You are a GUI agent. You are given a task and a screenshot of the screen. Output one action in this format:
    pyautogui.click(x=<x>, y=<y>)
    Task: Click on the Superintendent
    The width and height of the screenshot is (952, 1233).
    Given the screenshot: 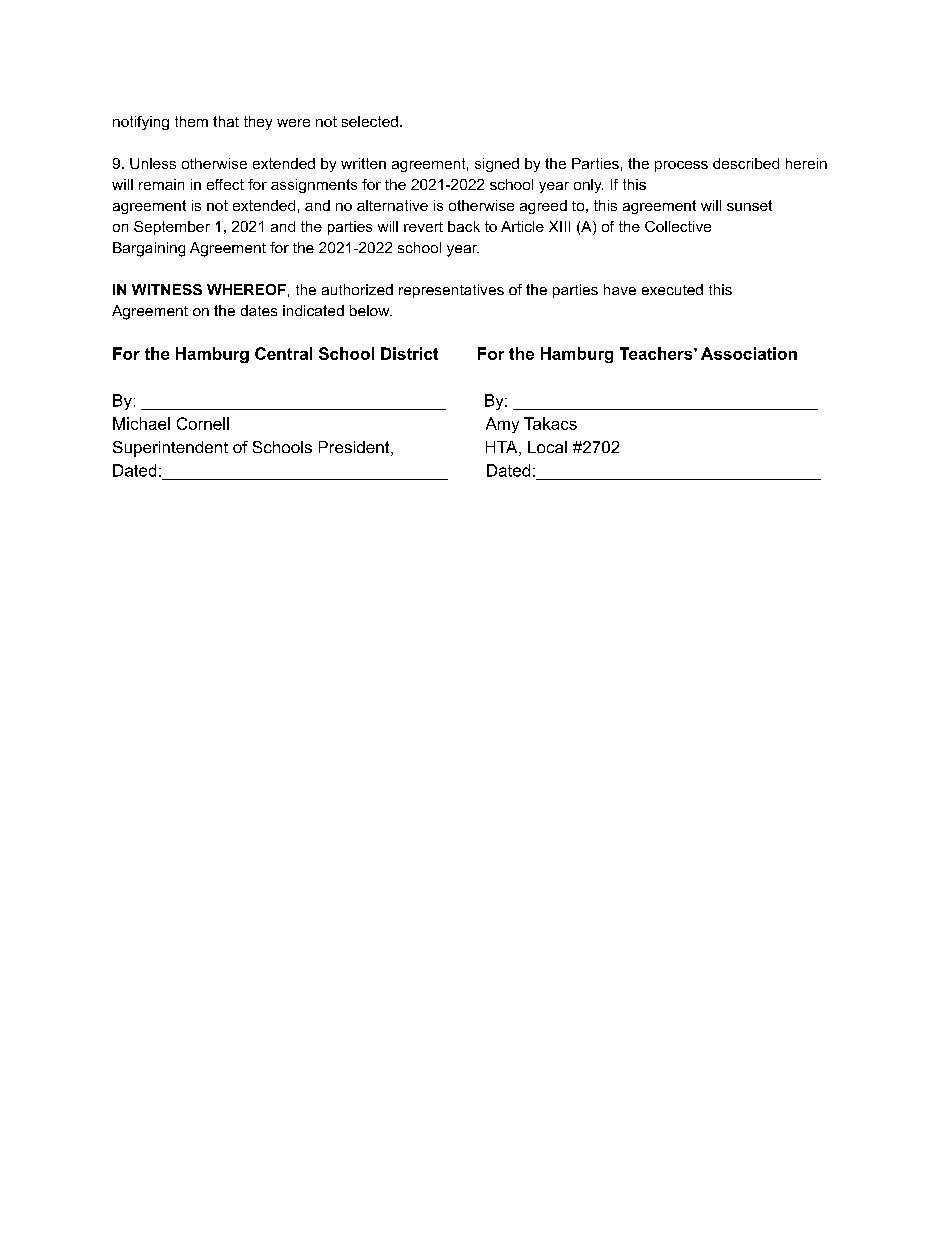 What is the action you would take?
    pyautogui.click(x=170, y=449)
